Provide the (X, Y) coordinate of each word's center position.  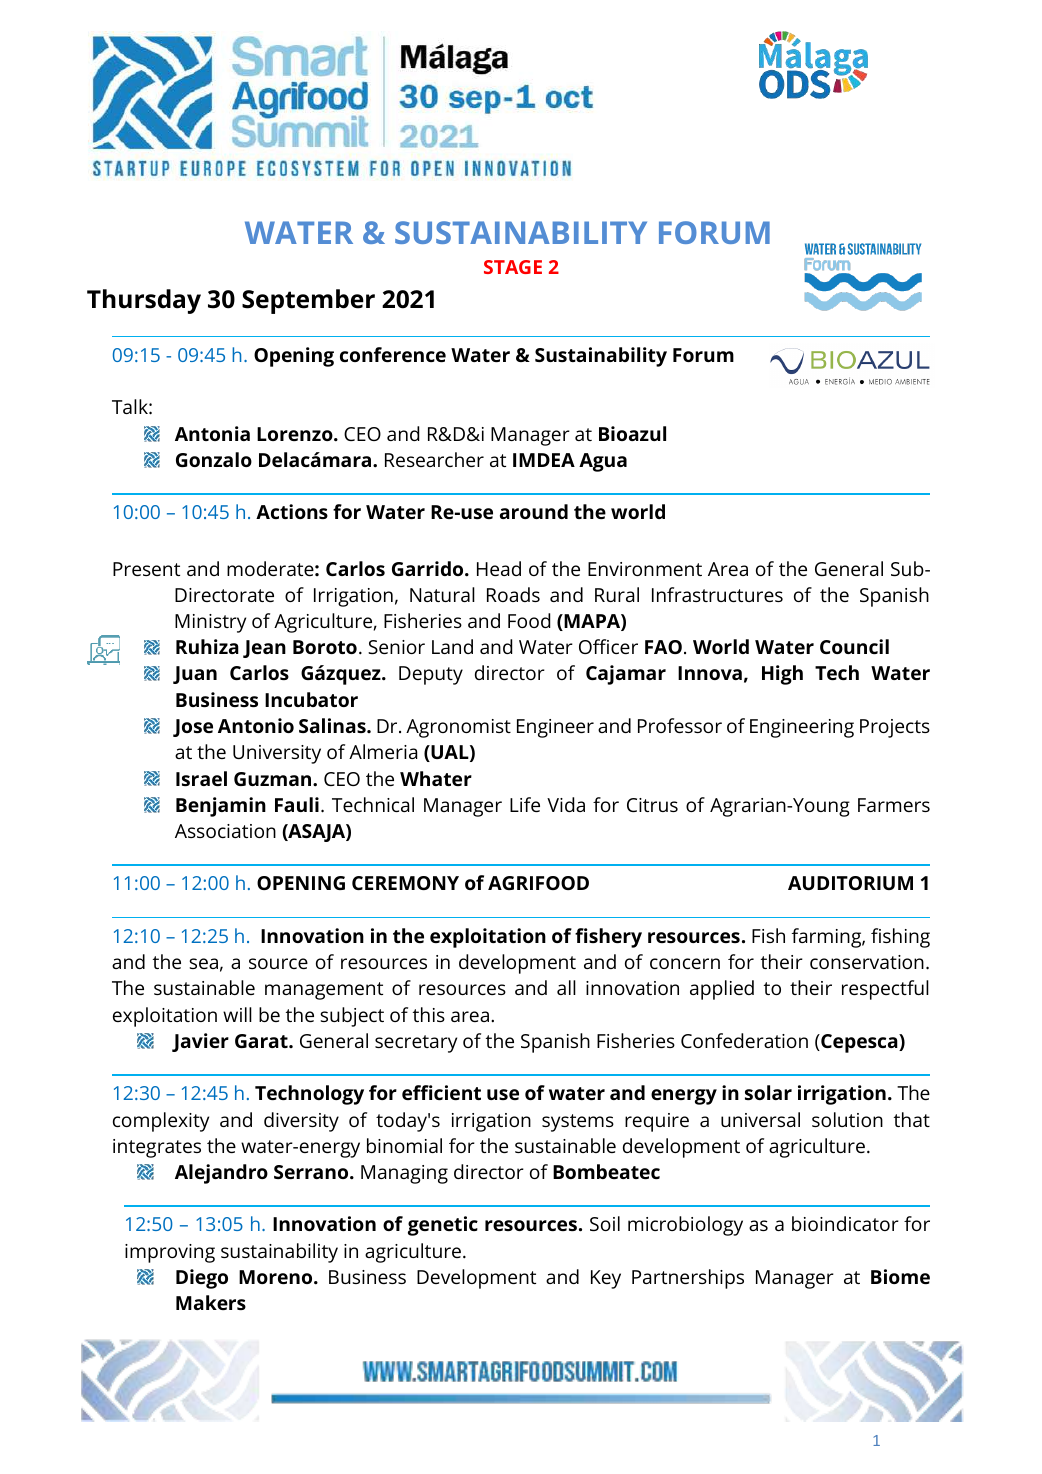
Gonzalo (214, 459)
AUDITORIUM (850, 883)
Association (225, 831)
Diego (202, 1279)
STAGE (513, 267)
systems (578, 1123)
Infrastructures (717, 594)
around (534, 511)
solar (768, 1092)
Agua (603, 462)
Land (452, 646)
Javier (200, 1042)
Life (525, 804)
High (782, 675)
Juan (195, 675)
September (308, 301)
